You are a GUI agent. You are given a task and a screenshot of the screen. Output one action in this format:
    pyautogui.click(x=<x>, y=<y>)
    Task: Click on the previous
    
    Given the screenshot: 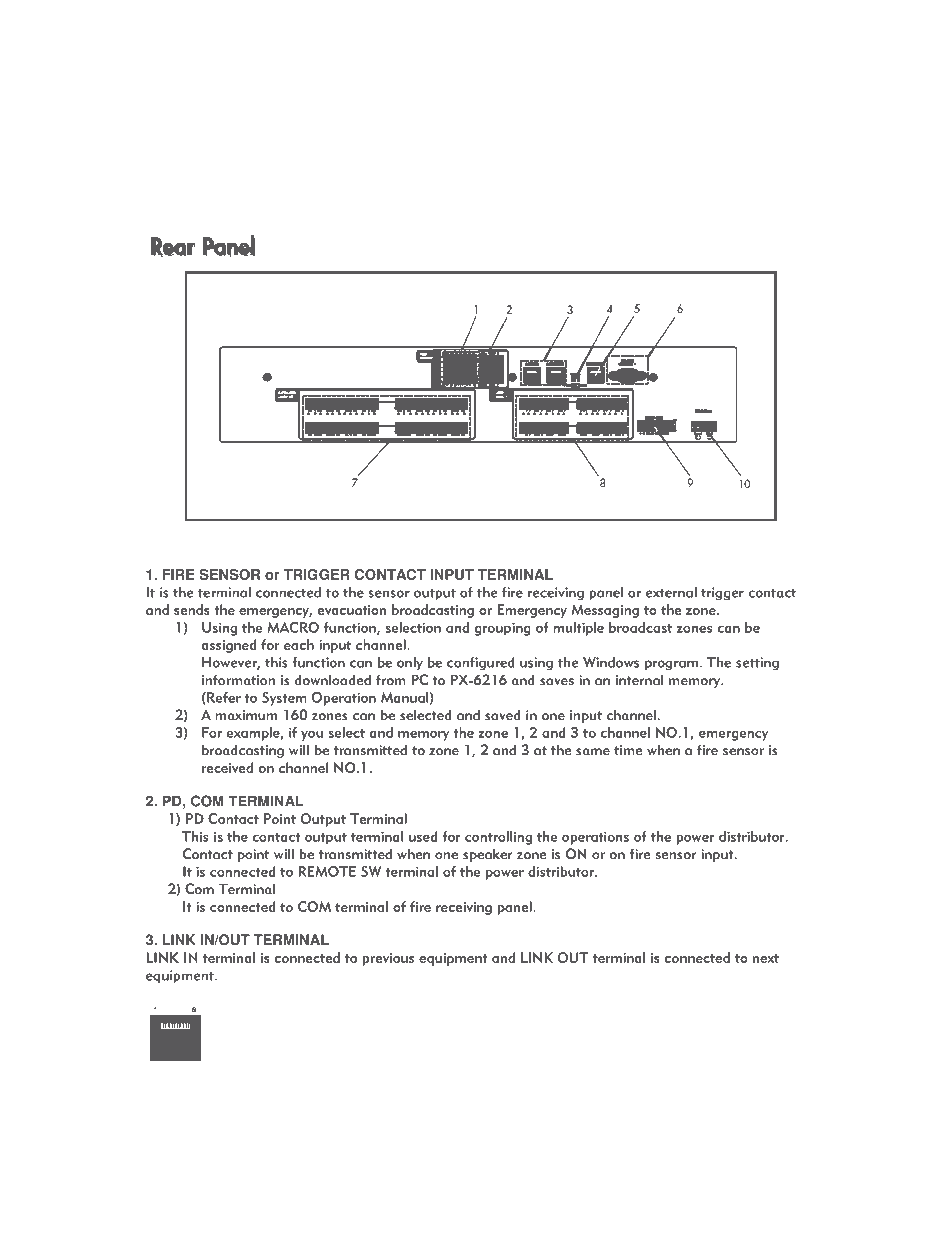 What is the action you would take?
    pyautogui.click(x=388, y=959)
